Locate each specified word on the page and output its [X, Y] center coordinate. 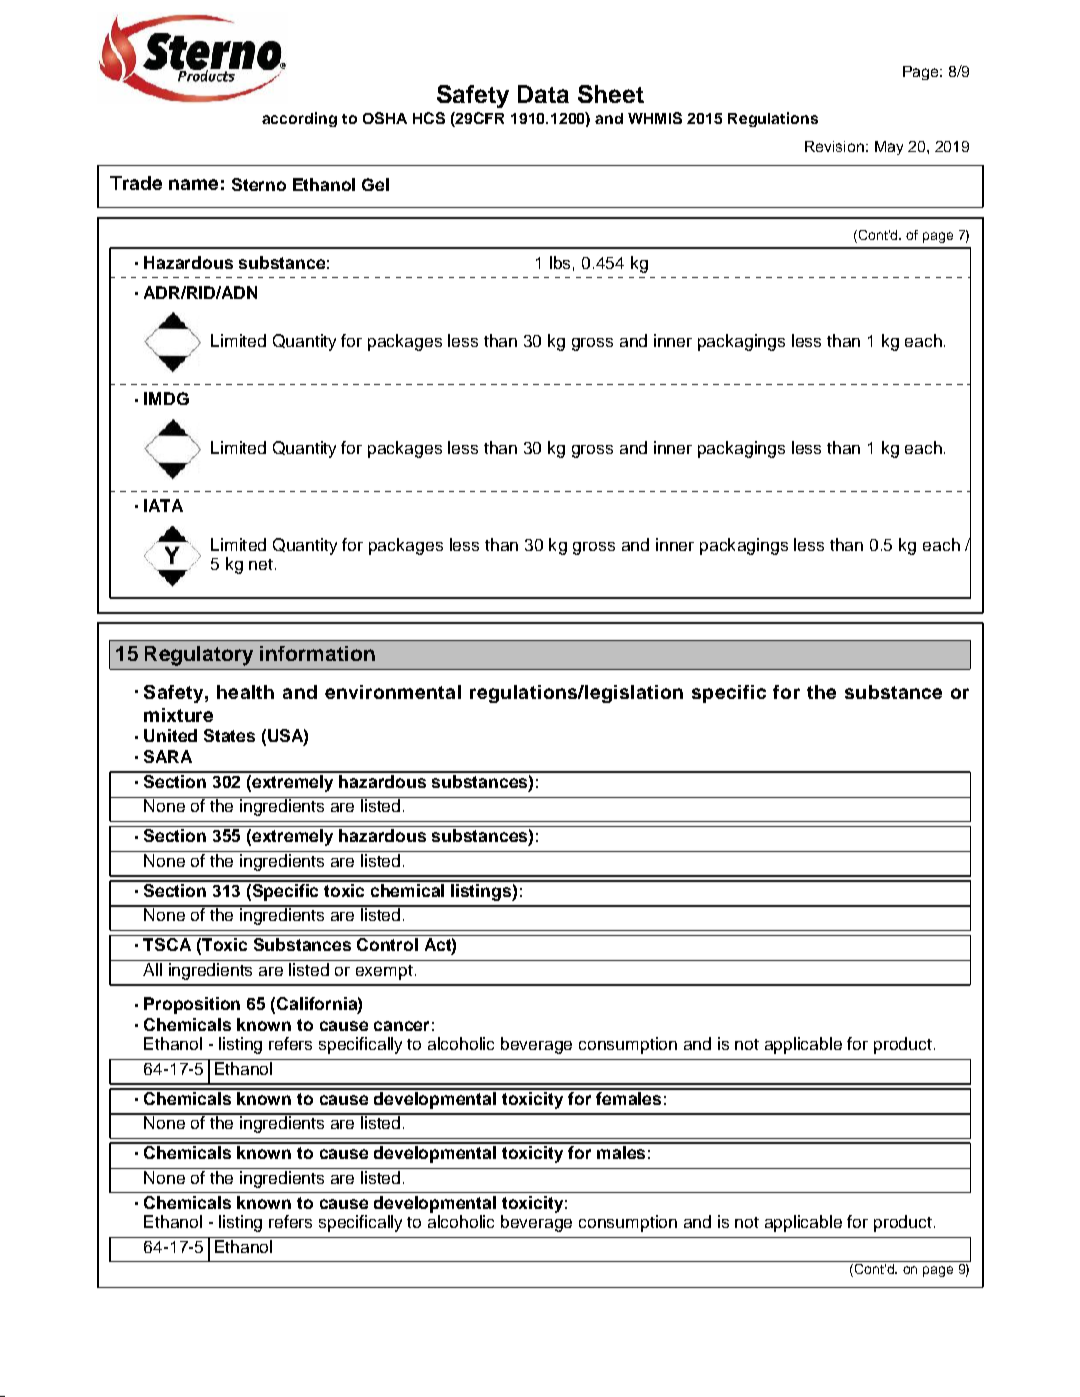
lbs [560, 262]
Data [543, 94]
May [889, 148]
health [245, 692]
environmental [393, 692]
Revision [834, 146]
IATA [163, 505]
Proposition [192, 1005]
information [317, 653]
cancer [401, 1026]
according [299, 119]
